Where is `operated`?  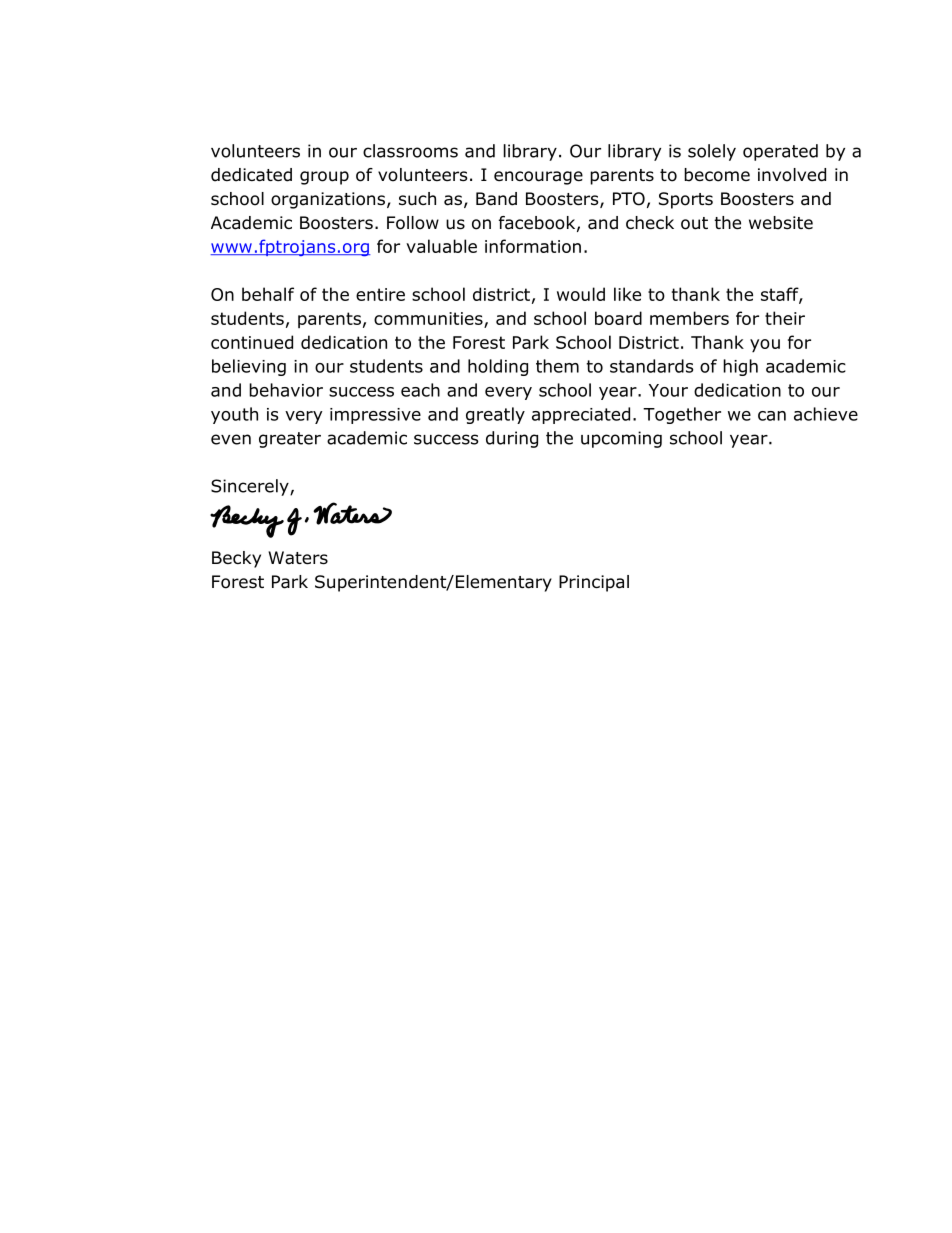
operated is located at coordinates (780, 152).
